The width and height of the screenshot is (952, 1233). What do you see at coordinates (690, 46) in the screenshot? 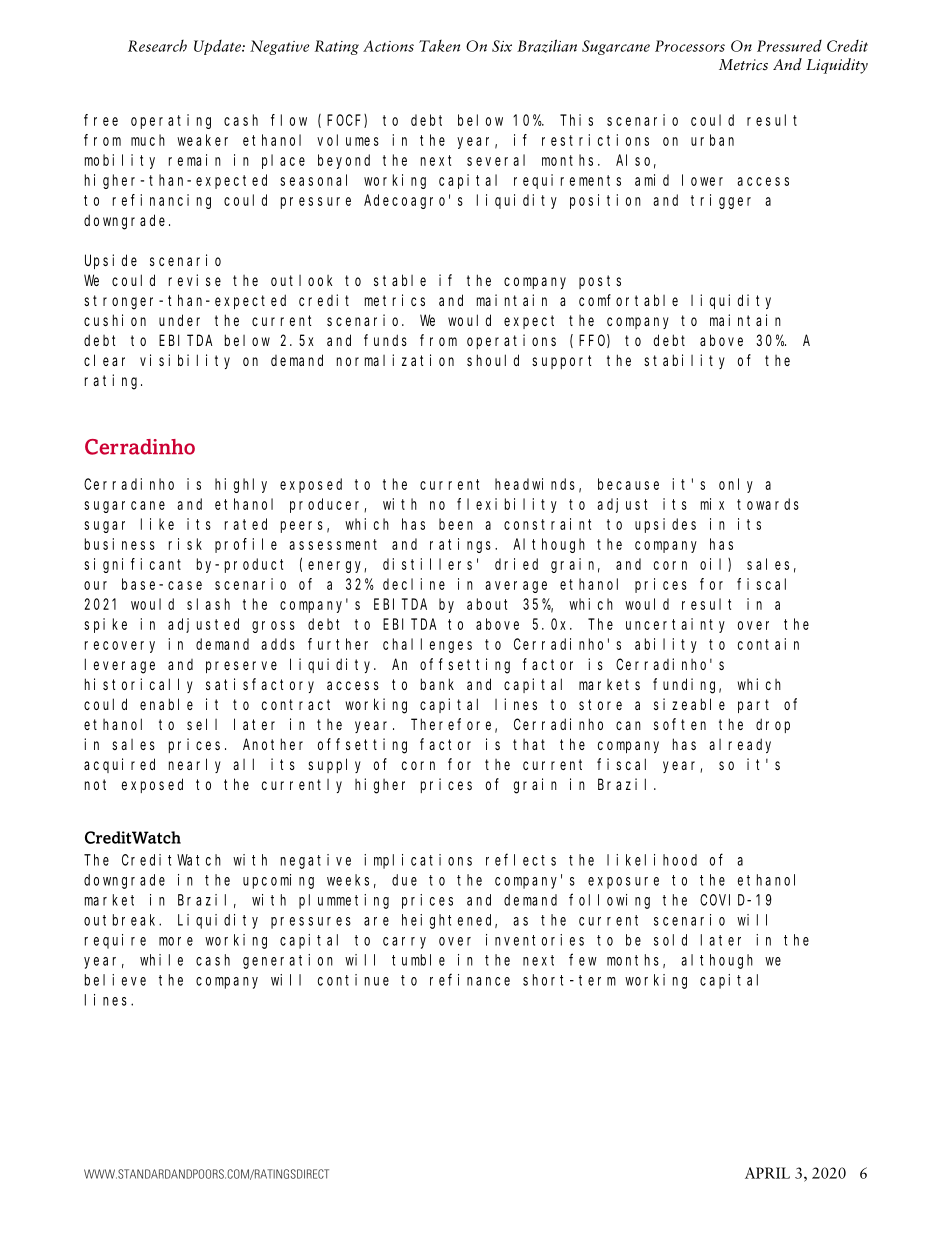
I see `Processors` at bounding box center [690, 46].
